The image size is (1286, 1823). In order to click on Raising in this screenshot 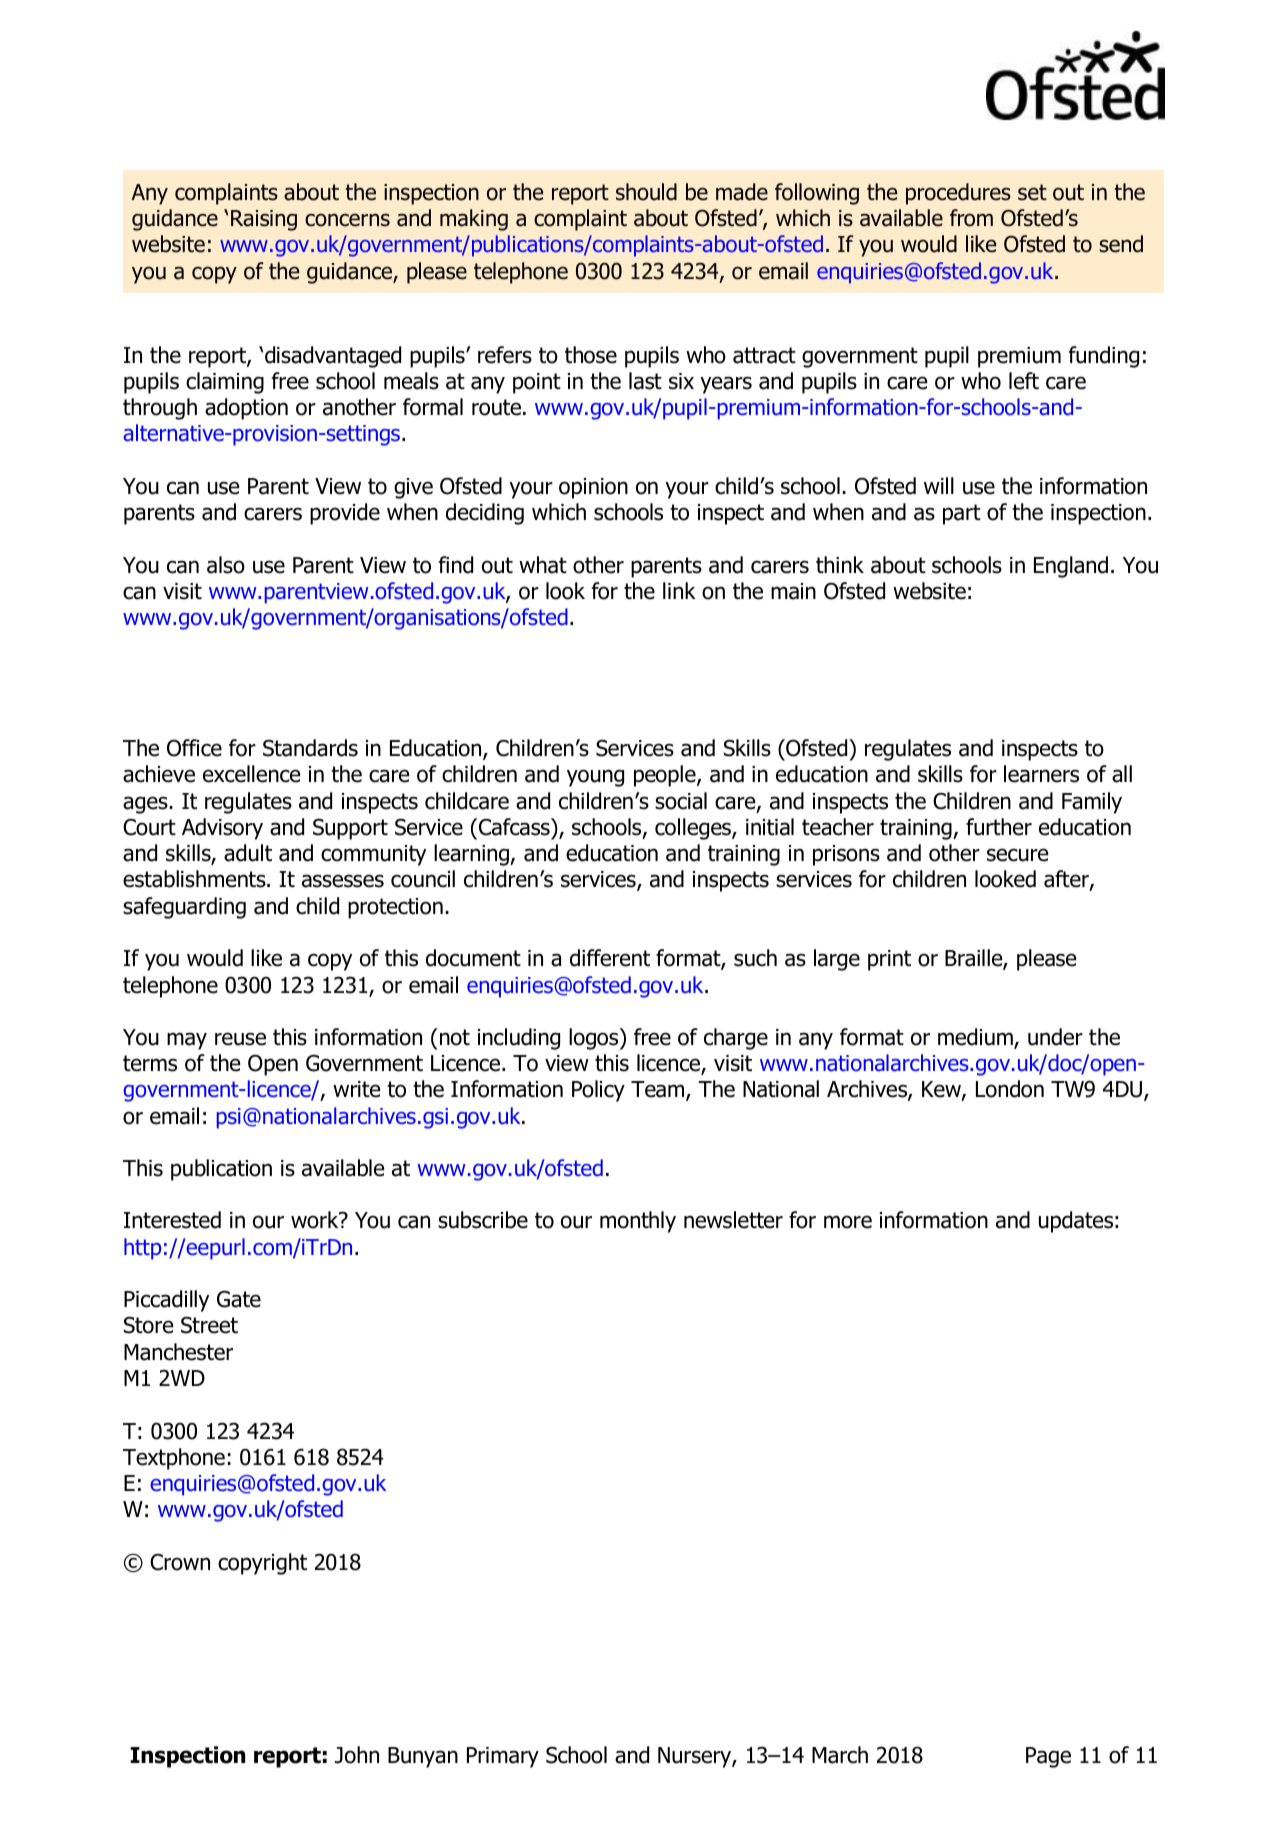, I will do `click(264, 220)`.
